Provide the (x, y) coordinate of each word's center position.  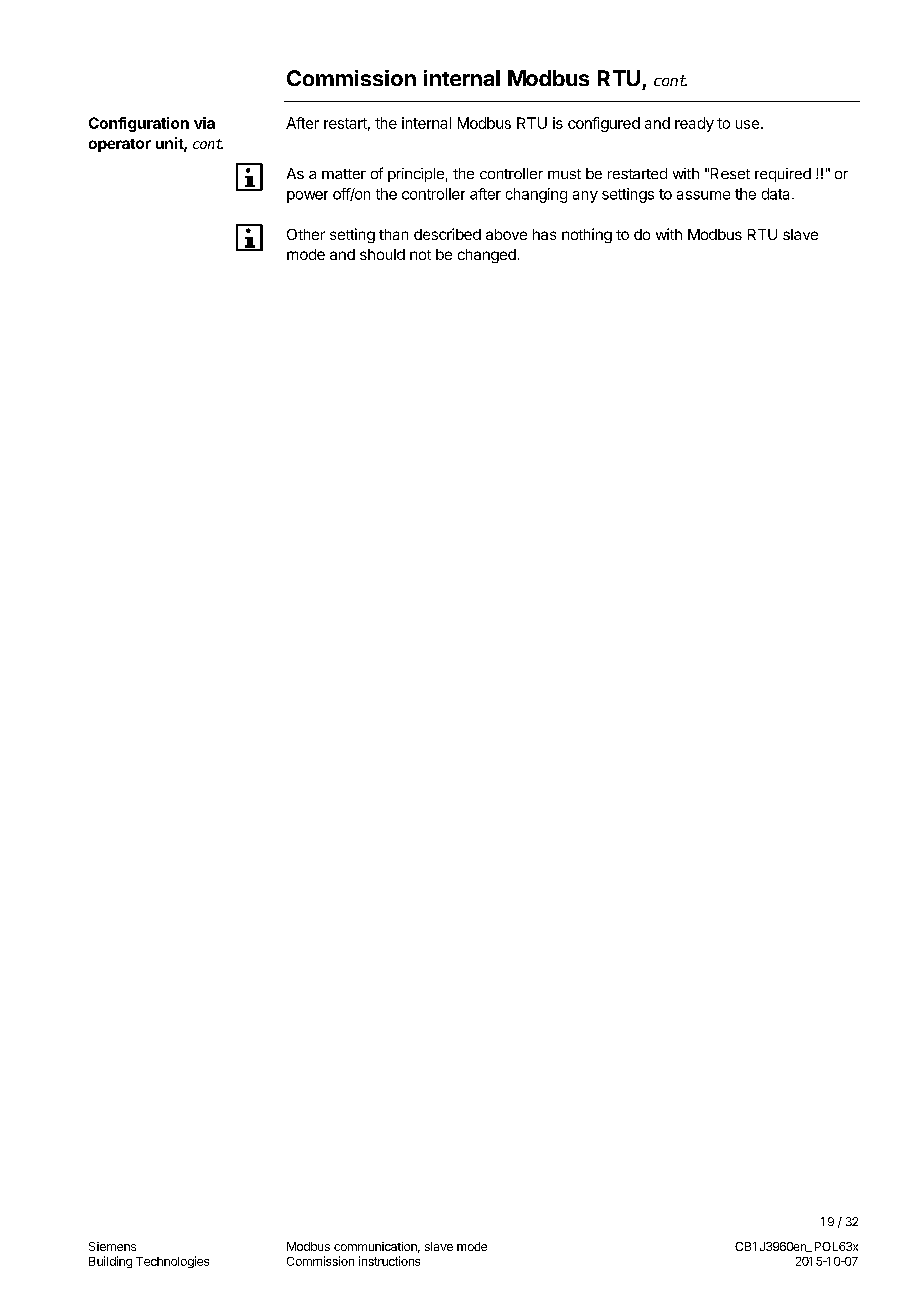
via (204, 123)
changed (487, 256)
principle (416, 175)
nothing (587, 235)
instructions (389, 1261)
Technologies (172, 1262)
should (382, 254)
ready (694, 124)
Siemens (112, 1246)
